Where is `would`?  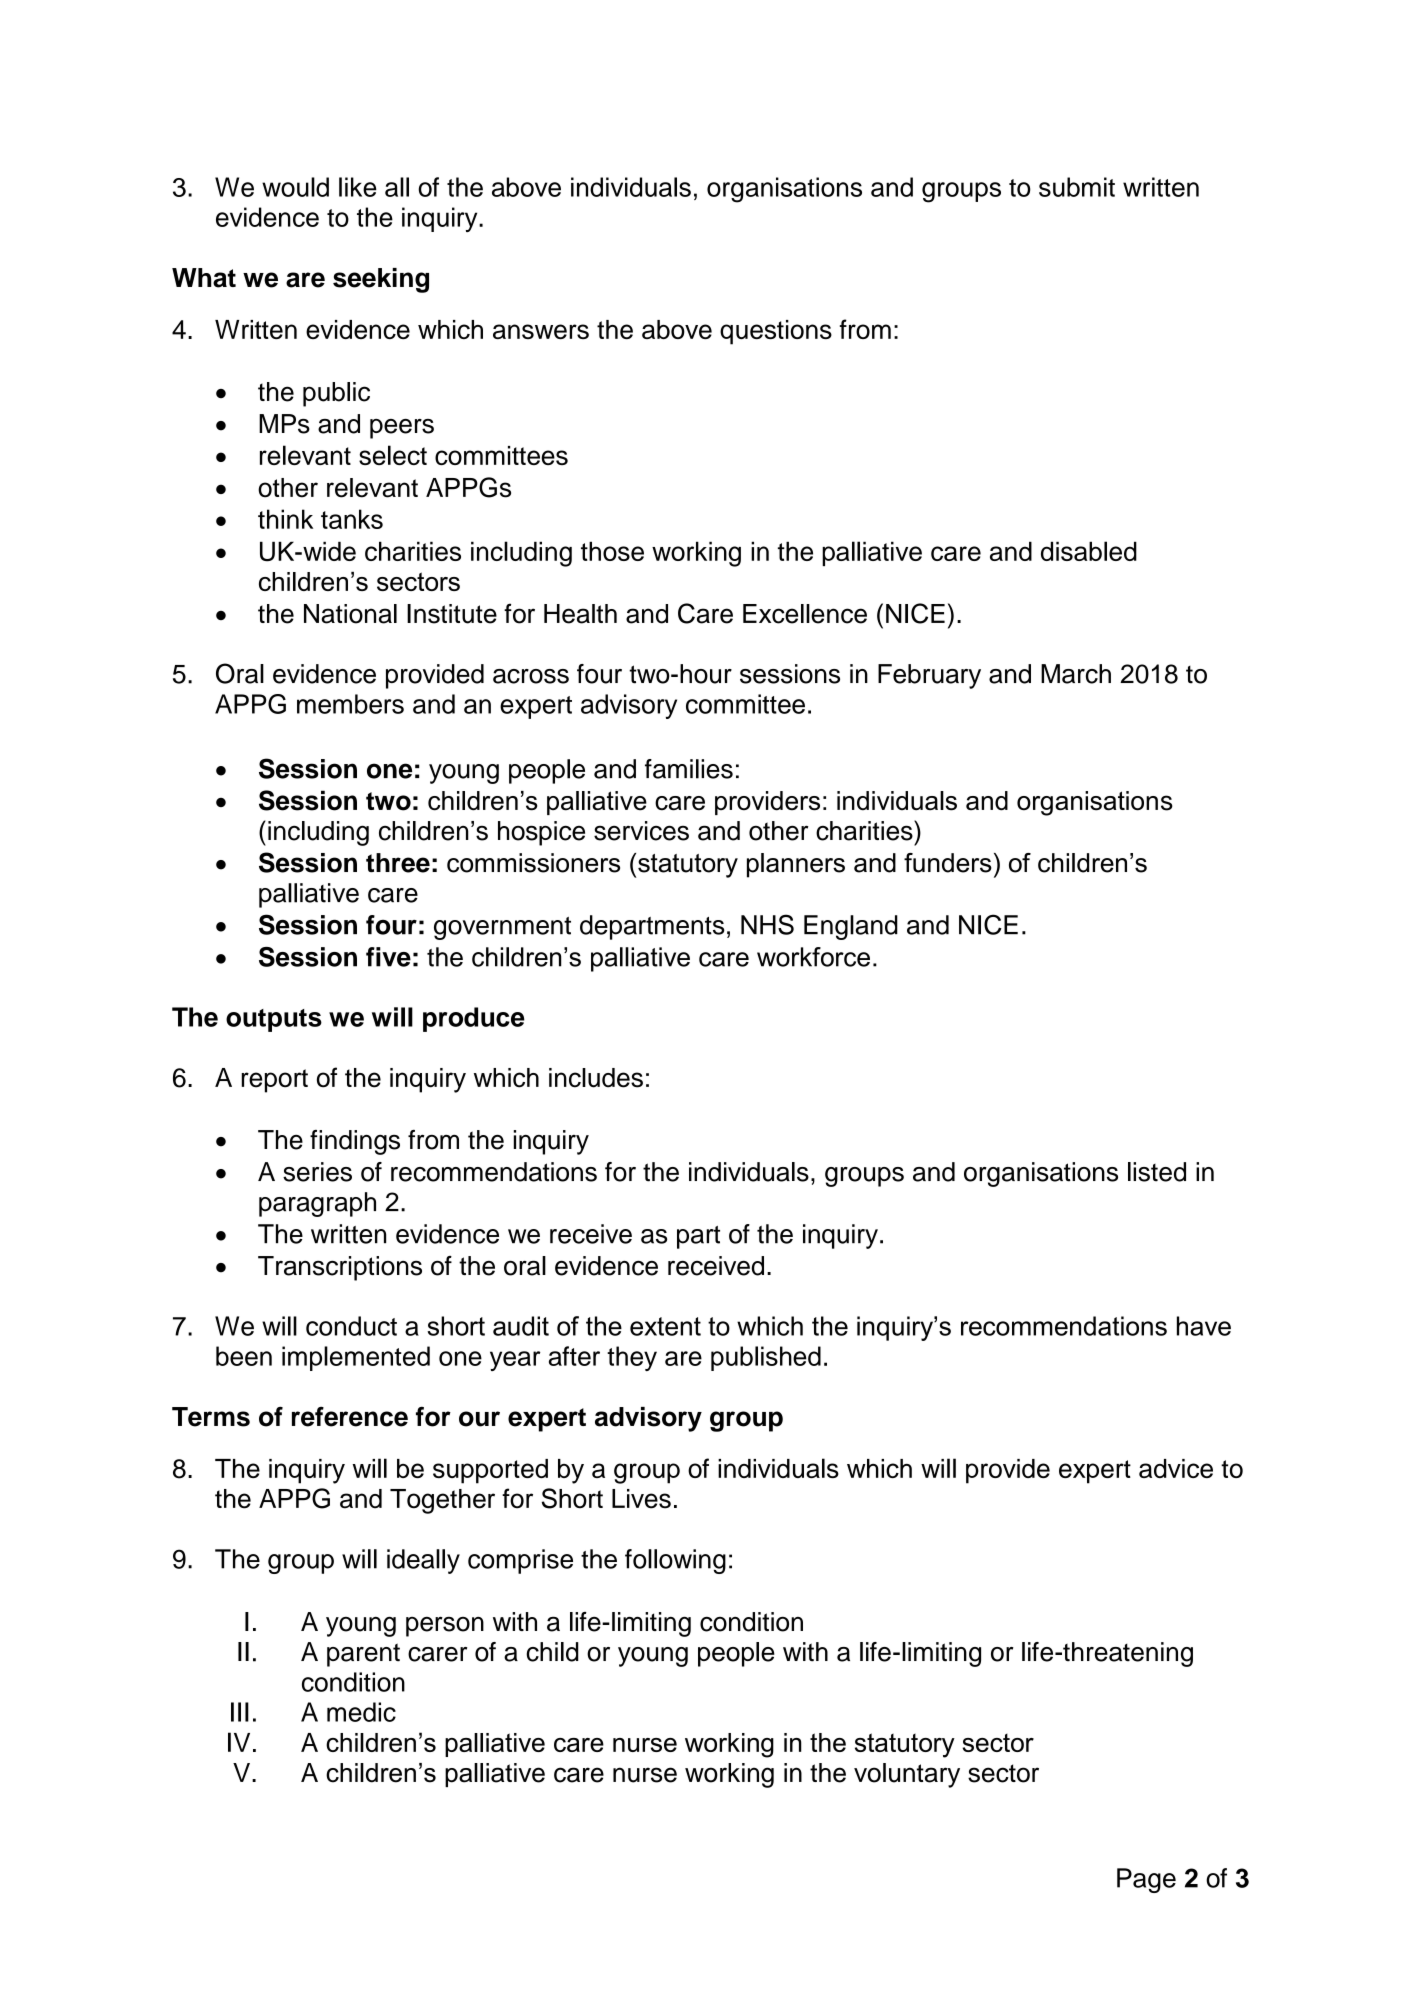
would is located at coordinates (295, 187).
